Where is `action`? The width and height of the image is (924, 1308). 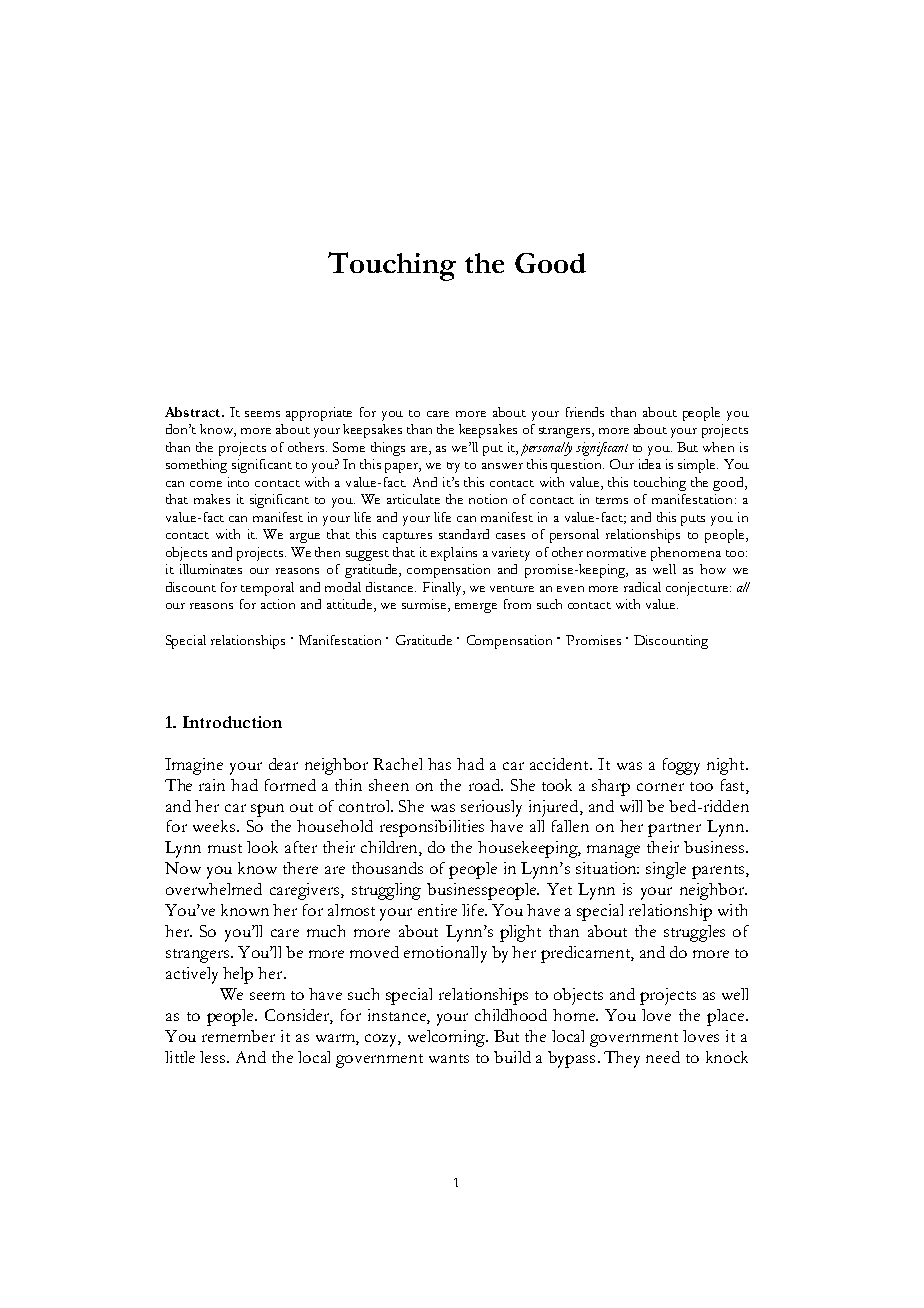 action is located at coordinates (278, 604).
